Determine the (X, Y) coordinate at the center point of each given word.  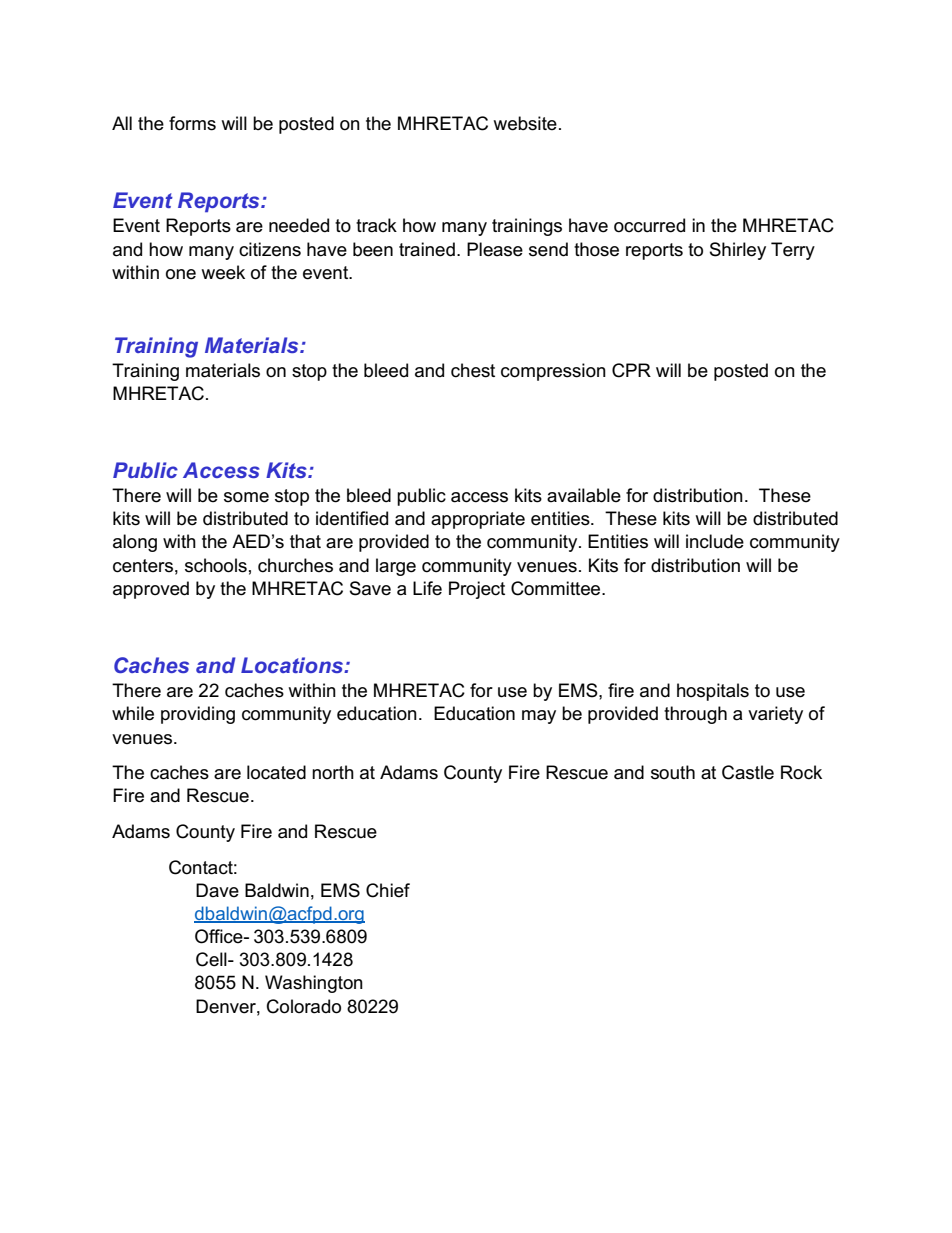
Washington (314, 984)
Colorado (304, 1006)
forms (192, 123)
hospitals (713, 692)
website (525, 123)
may (539, 717)
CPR (631, 370)
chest (473, 370)
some (246, 497)
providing (198, 715)
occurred (649, 225)
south (673, 772)
